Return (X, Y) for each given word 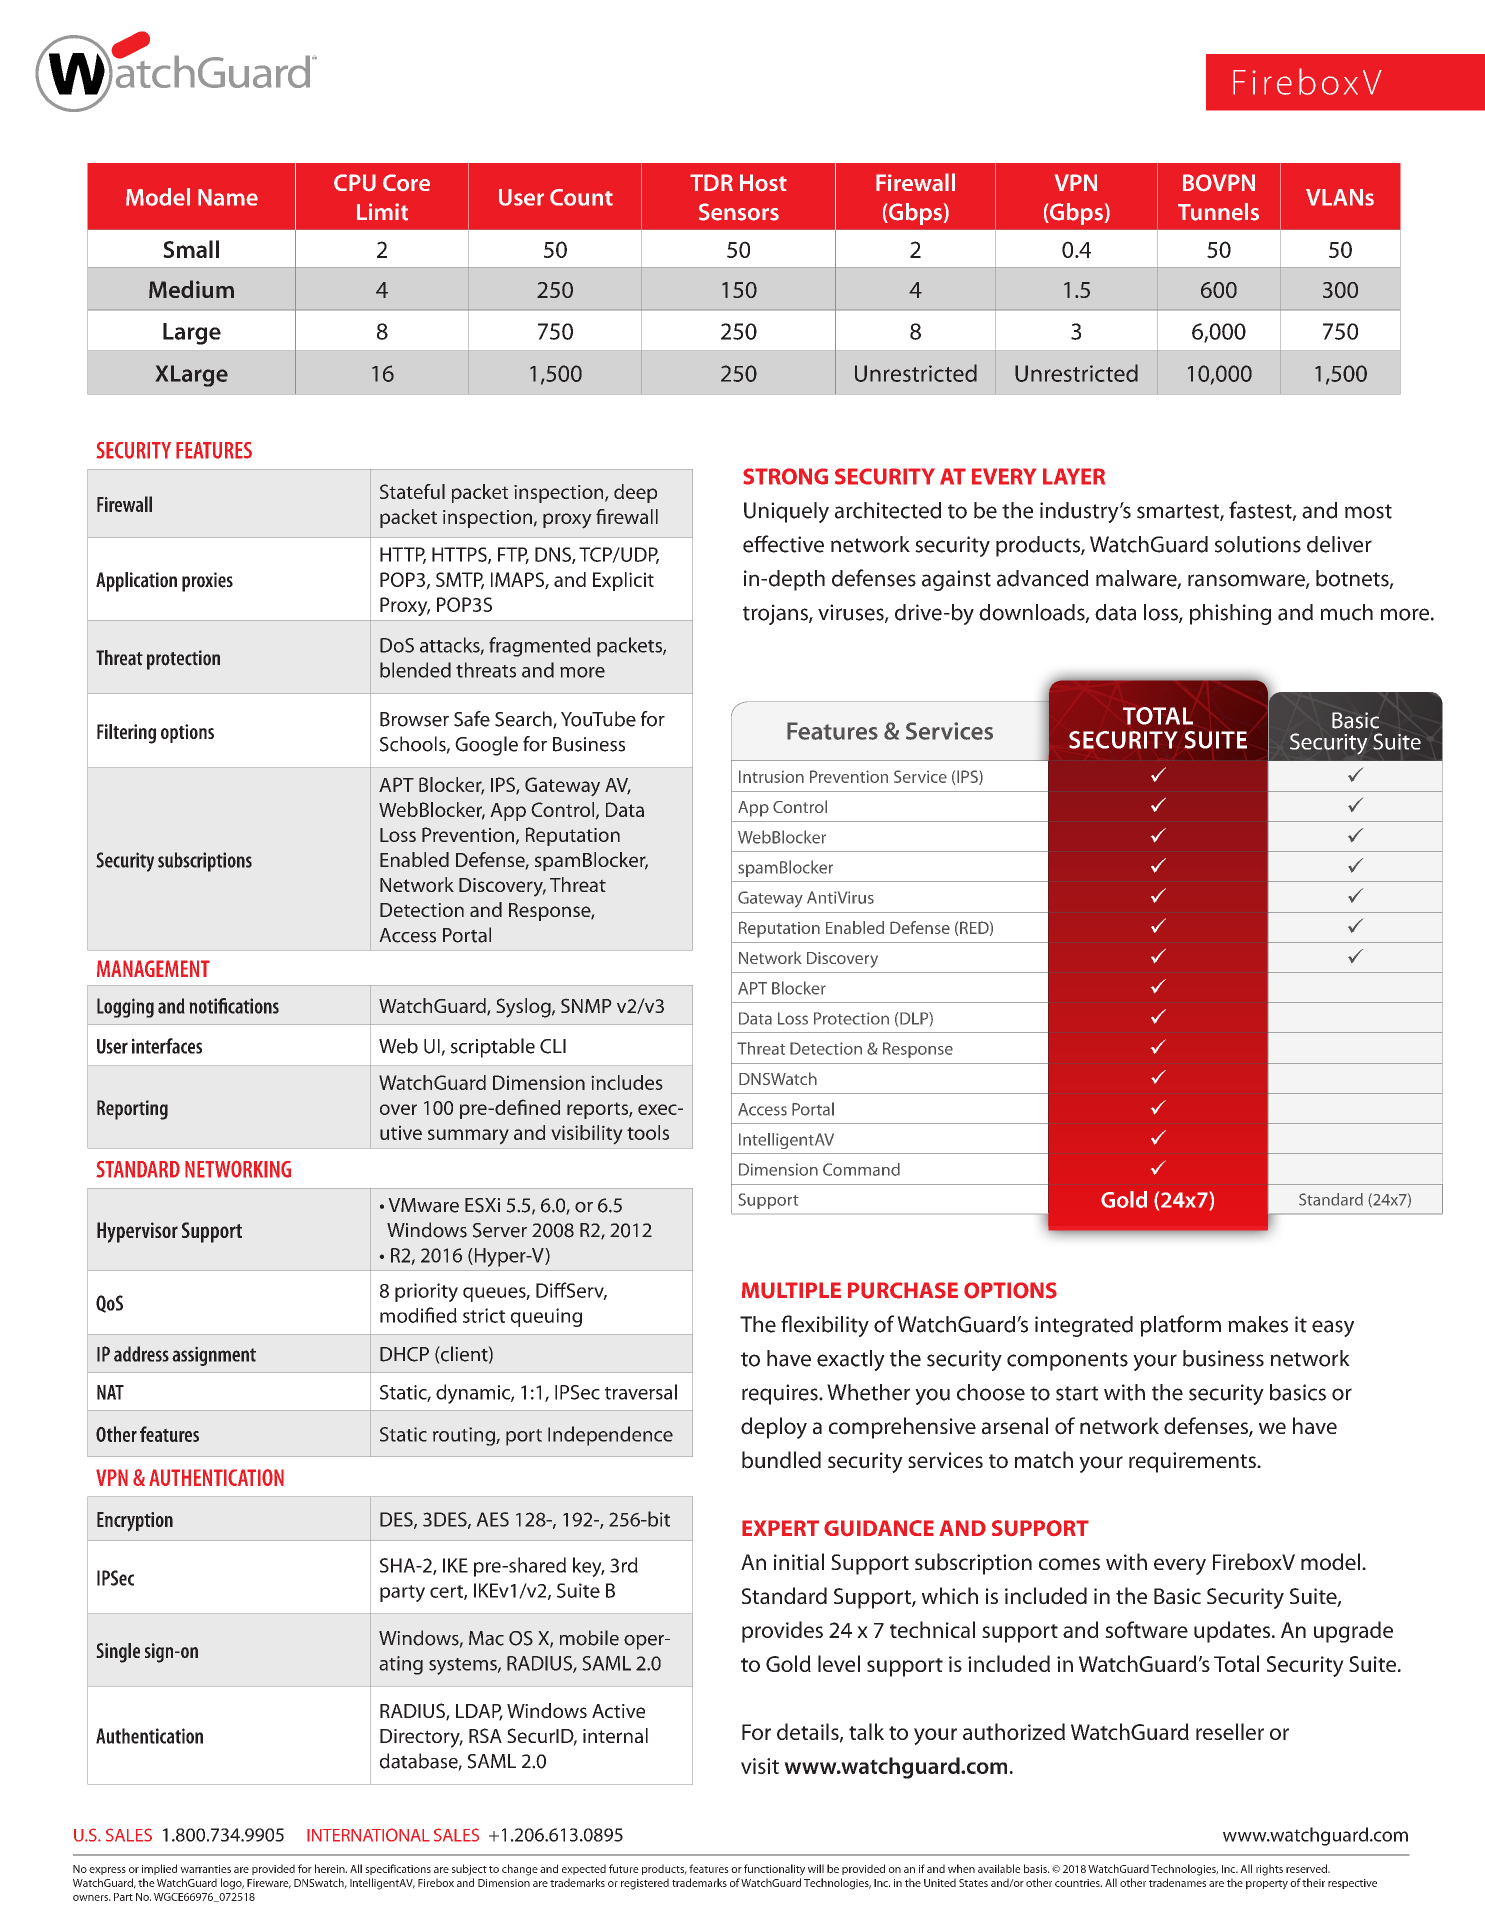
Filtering (126, 734)
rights (1269, 1870)
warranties (205, 1869)
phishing (1230, 614)
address (141, 1354)
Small (191, 249)
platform (1180, 1326)
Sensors (739, 212)
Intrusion (771, 776)
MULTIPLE (791, 1290)
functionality (774, 1870)
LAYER (1074, 476)
